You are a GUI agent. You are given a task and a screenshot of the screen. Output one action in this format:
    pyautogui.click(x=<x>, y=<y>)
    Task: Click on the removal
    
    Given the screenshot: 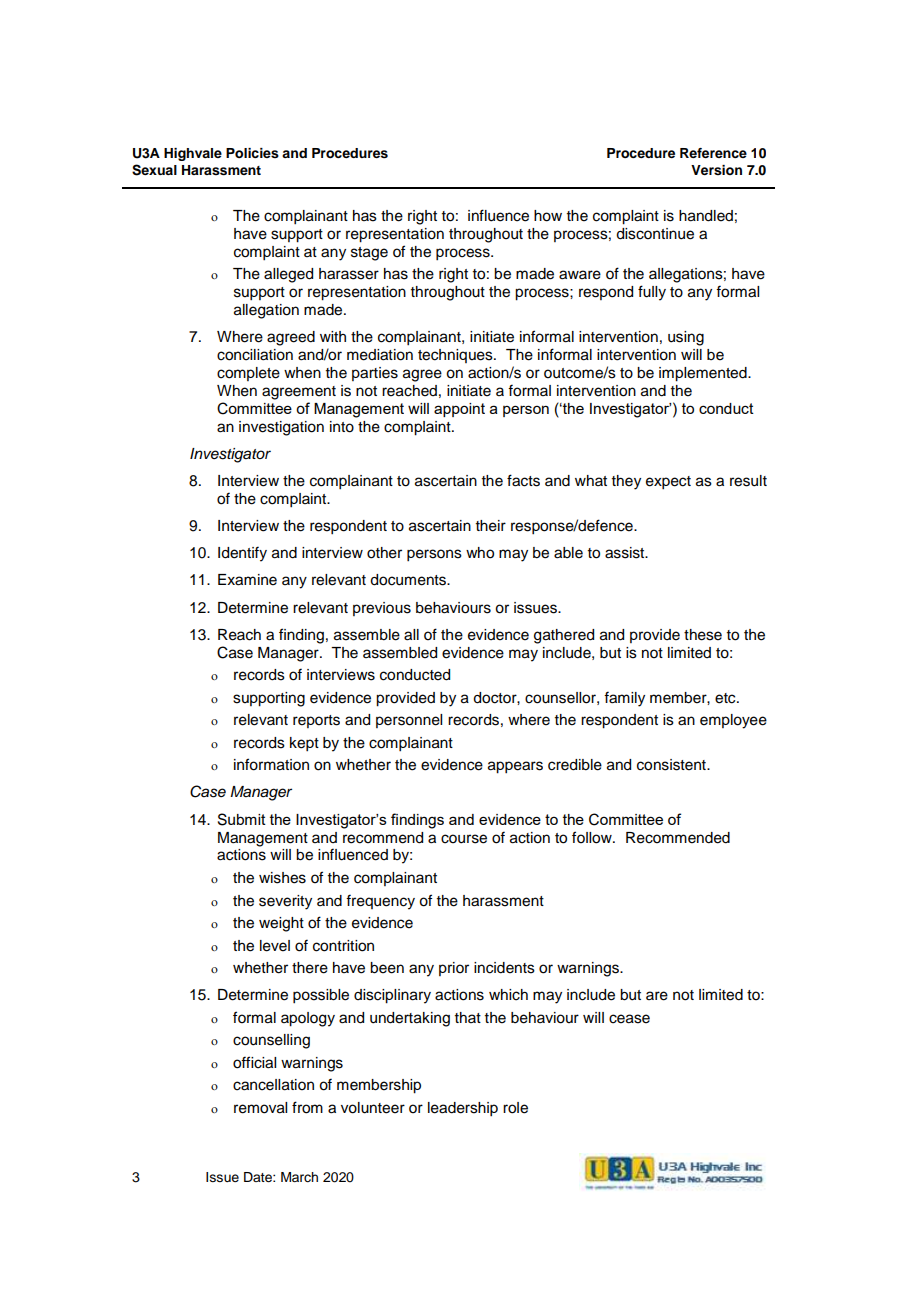 What is the action you would take?
    pyautogui.click(x=260, y=1108)
